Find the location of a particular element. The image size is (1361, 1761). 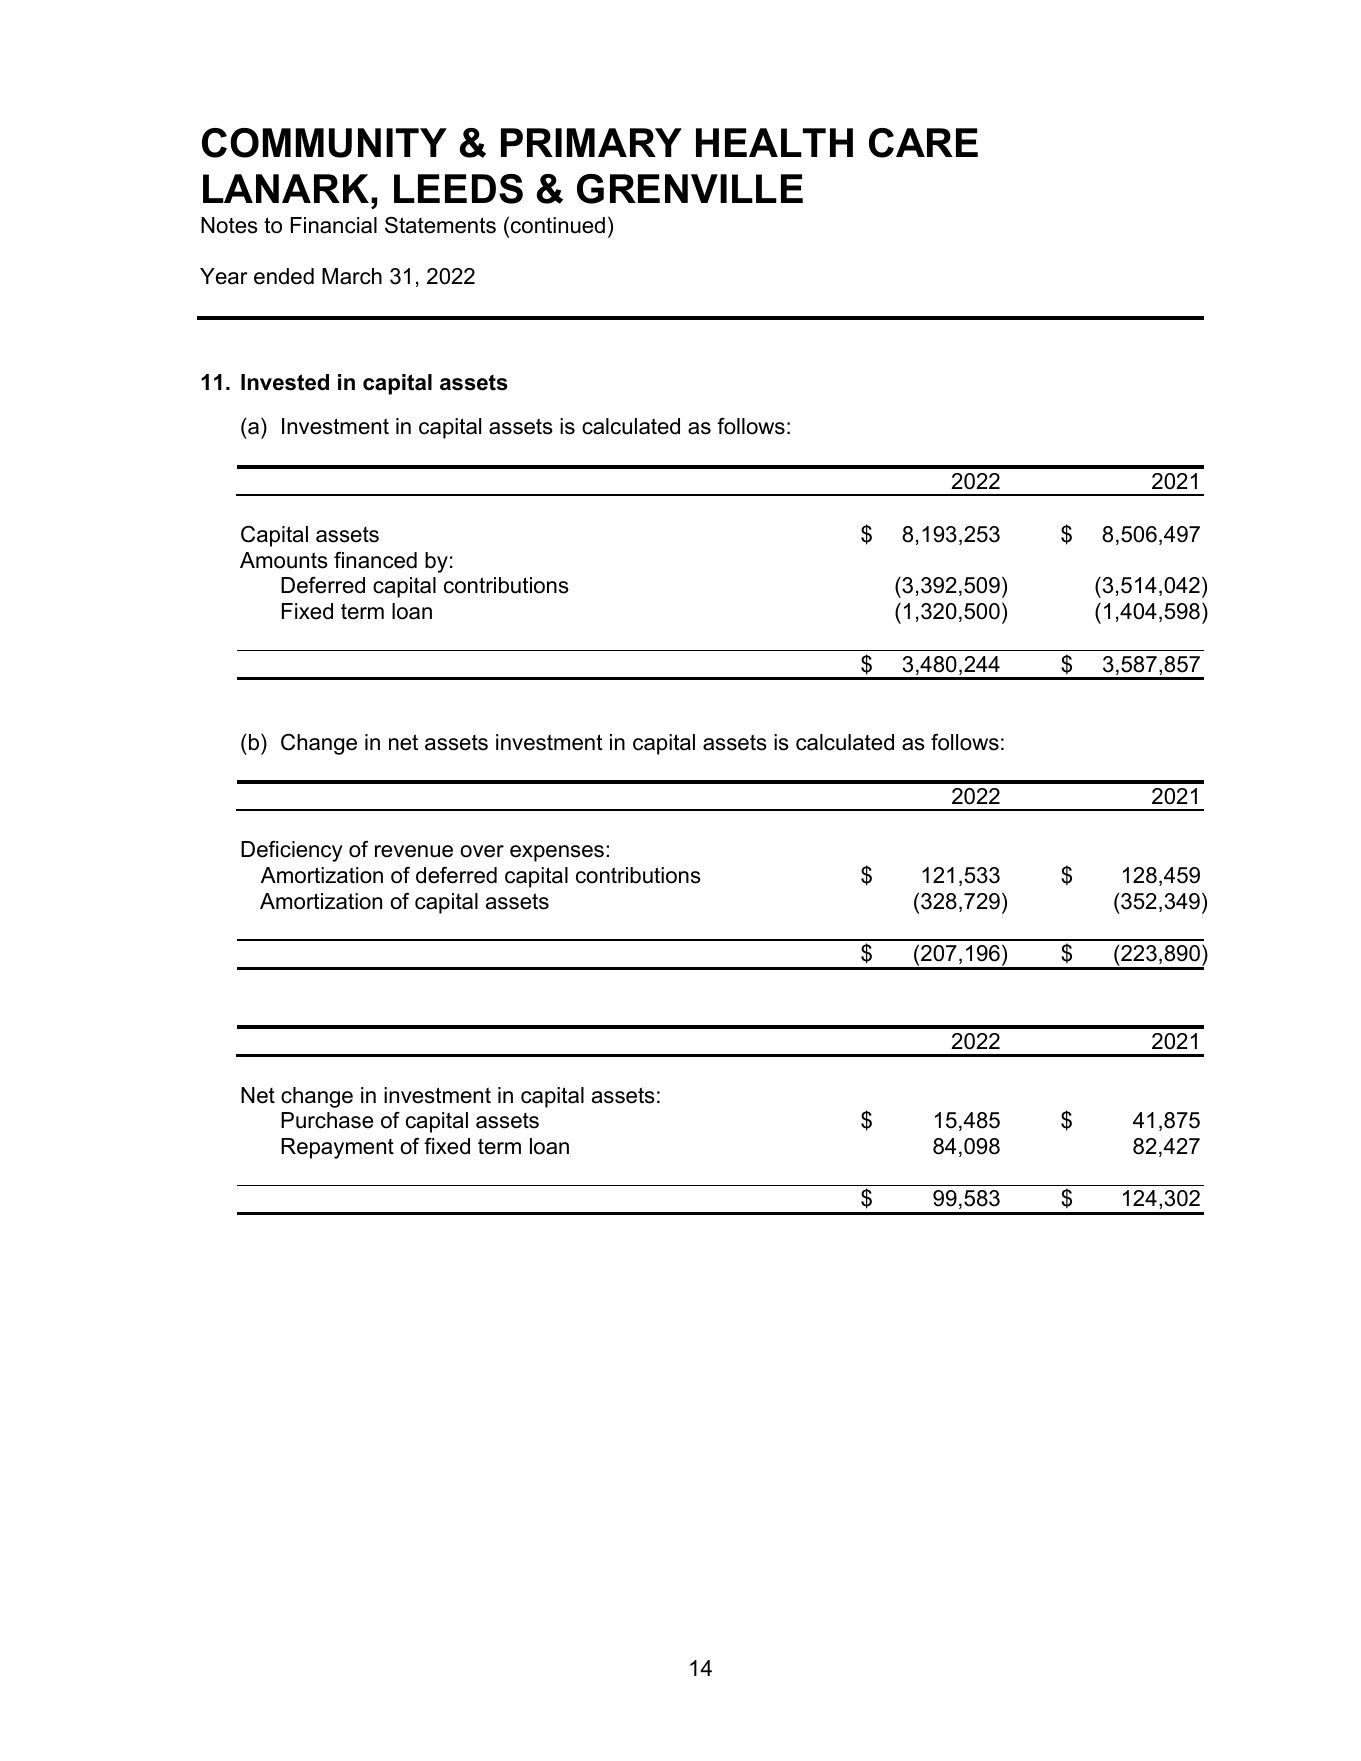

financed is located at coordinates (375, 560).
